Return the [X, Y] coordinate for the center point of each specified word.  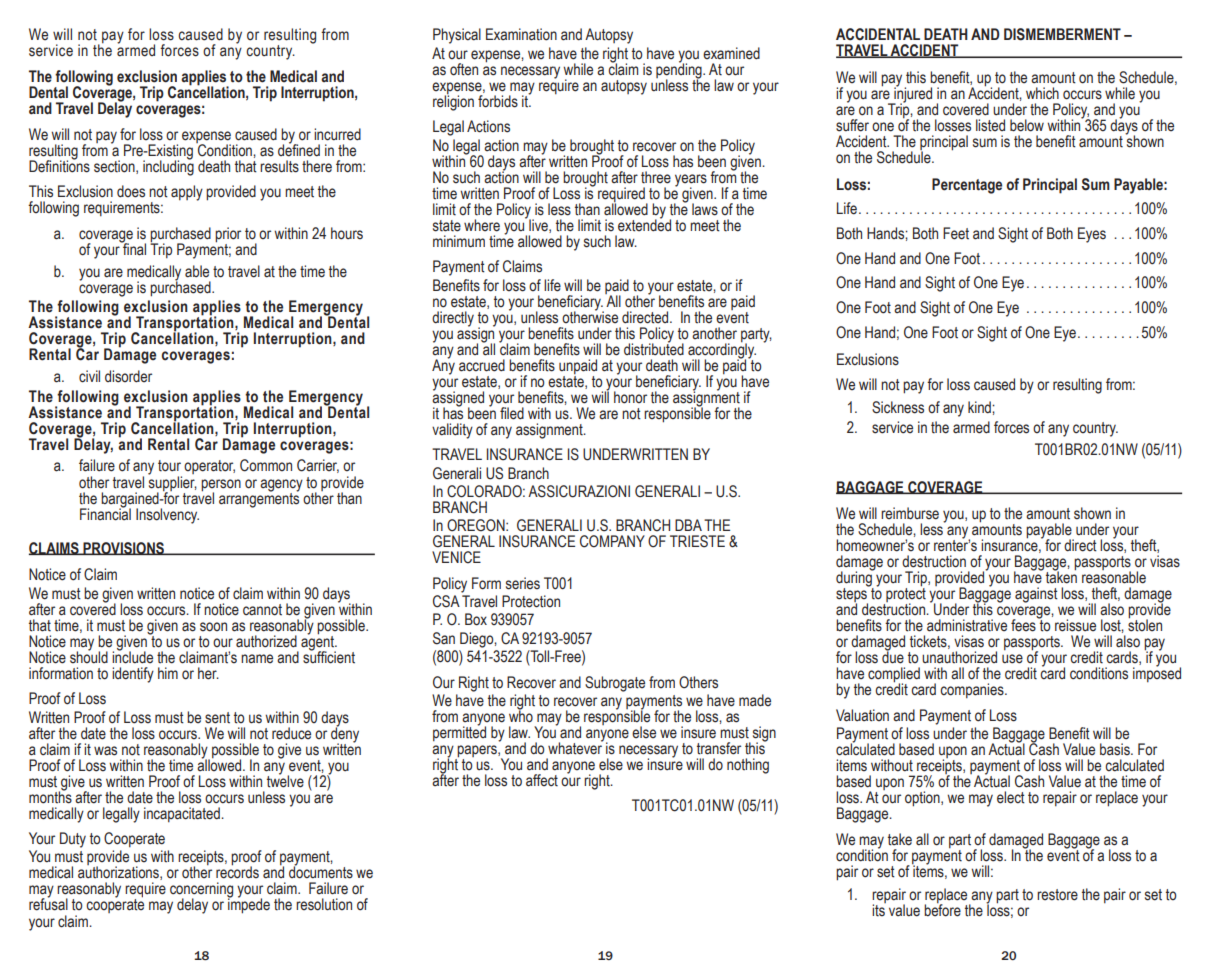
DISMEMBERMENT [1062, 34]
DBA [688, 525]
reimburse [910, 513]
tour [169, 466]
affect [542, 780]
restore [1057, 895]
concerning [201, 891]
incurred [337, 134]
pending [680, 71]
